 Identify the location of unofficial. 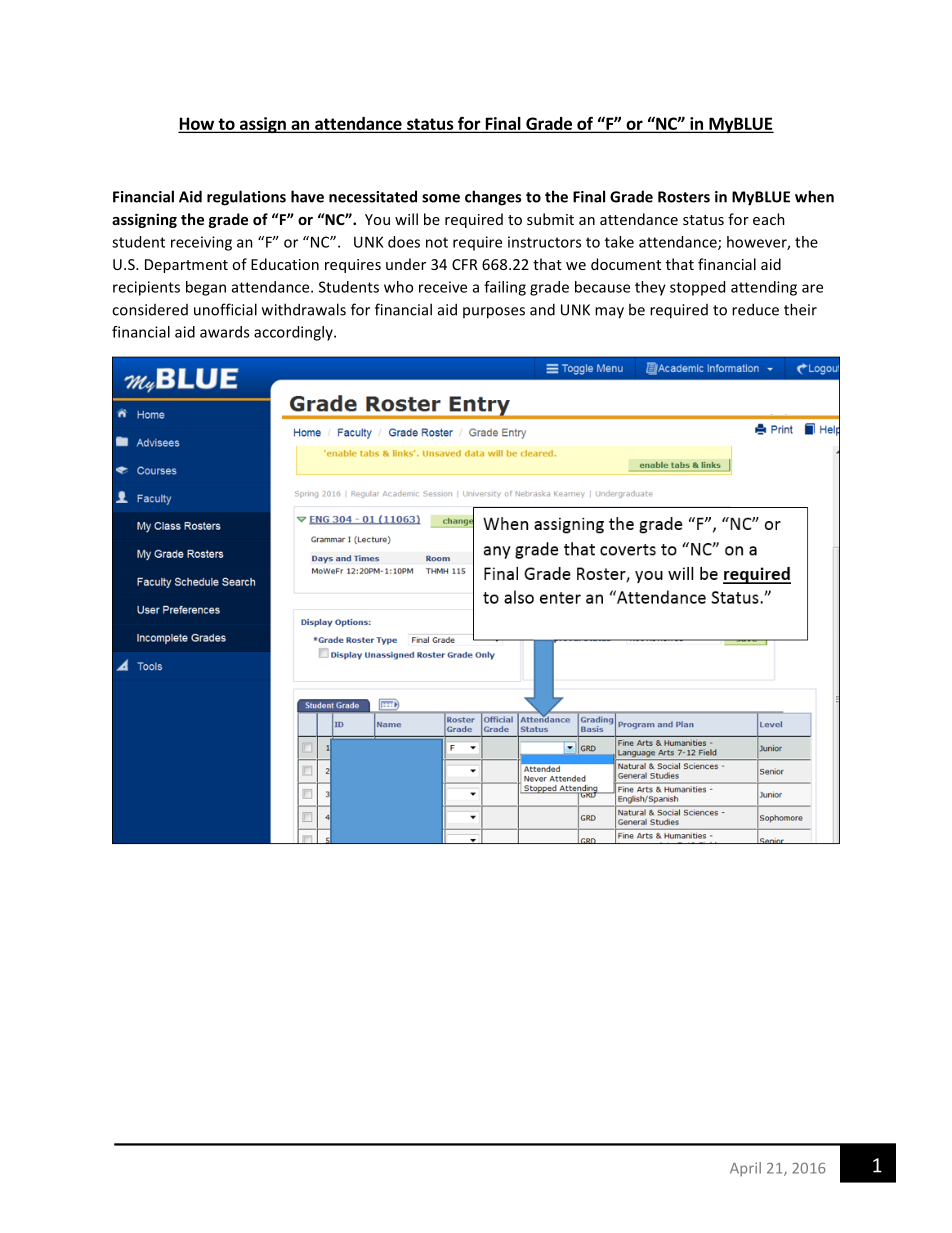
(225, 309).
